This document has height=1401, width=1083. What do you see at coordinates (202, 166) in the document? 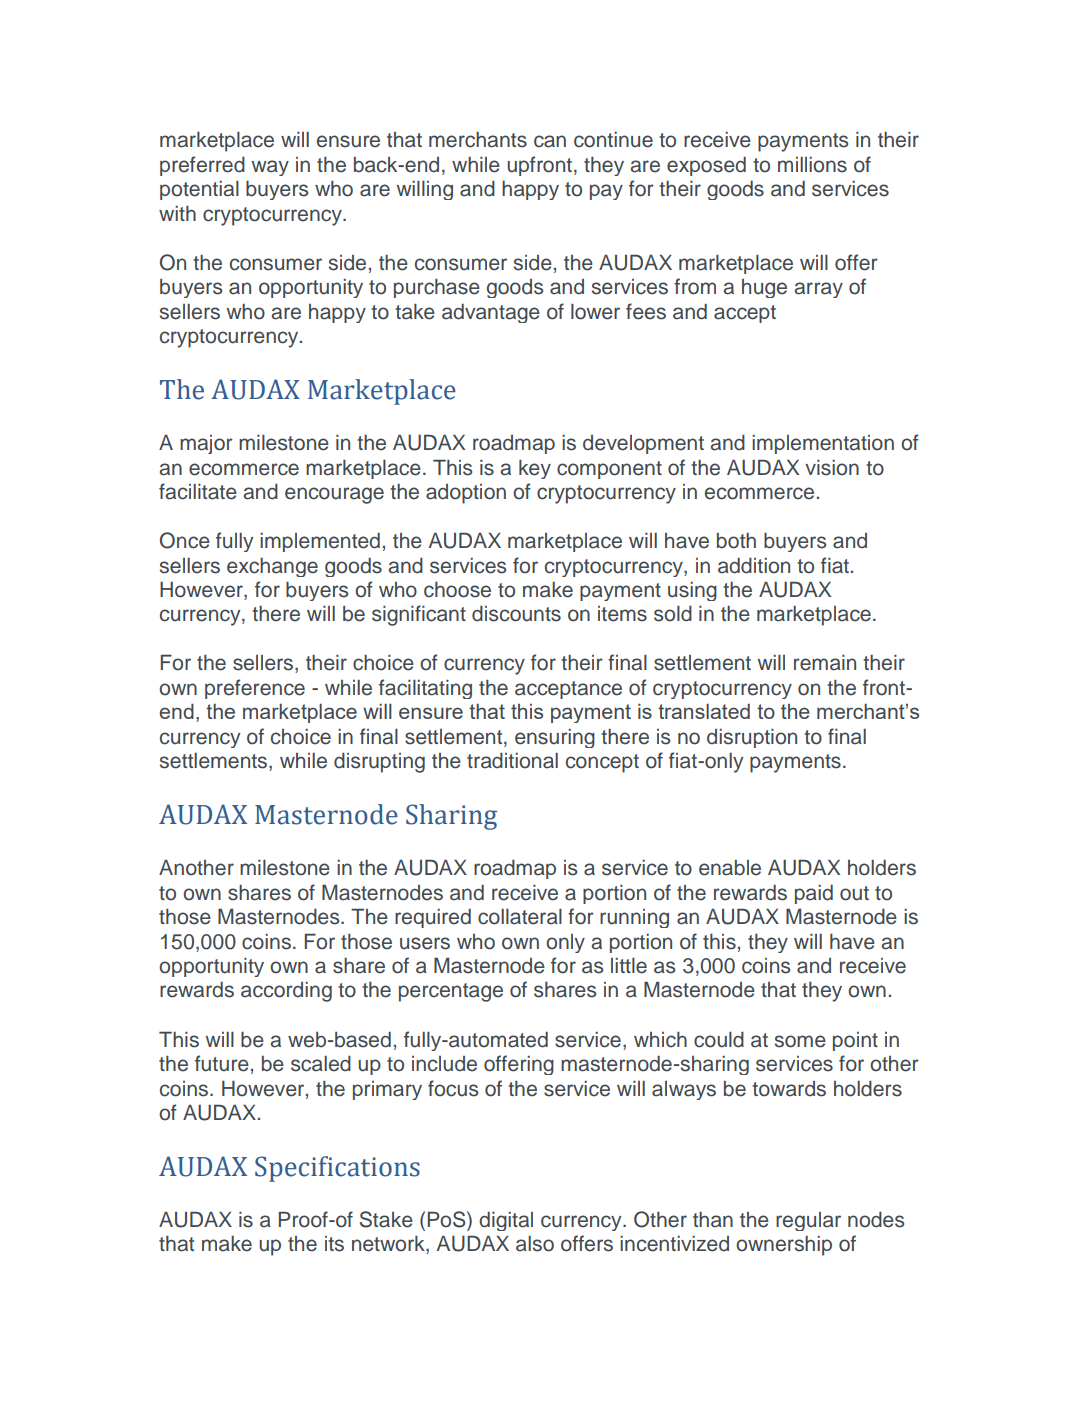
I see `preferred` at bounding box center [202, 166].
